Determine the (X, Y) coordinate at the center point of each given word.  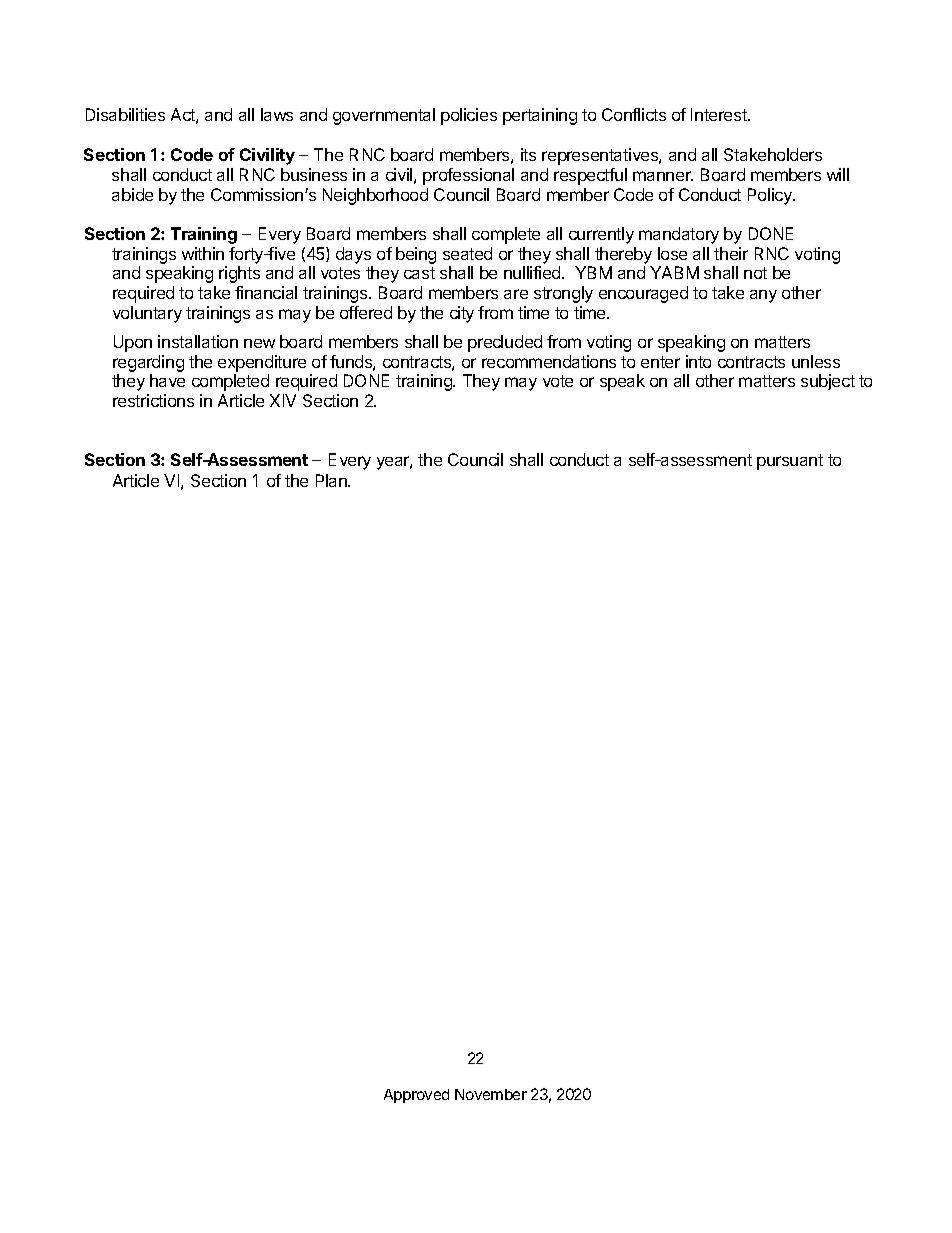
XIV (283, 400)
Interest (720, 114)
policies (469, 116)
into (698, 361)
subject (828, 382)
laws (277, 114)
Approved (416, 1096)
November (491, 1094)
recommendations (549, 361)
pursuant (790, 462)
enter (660, 362)
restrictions (153, 400)
